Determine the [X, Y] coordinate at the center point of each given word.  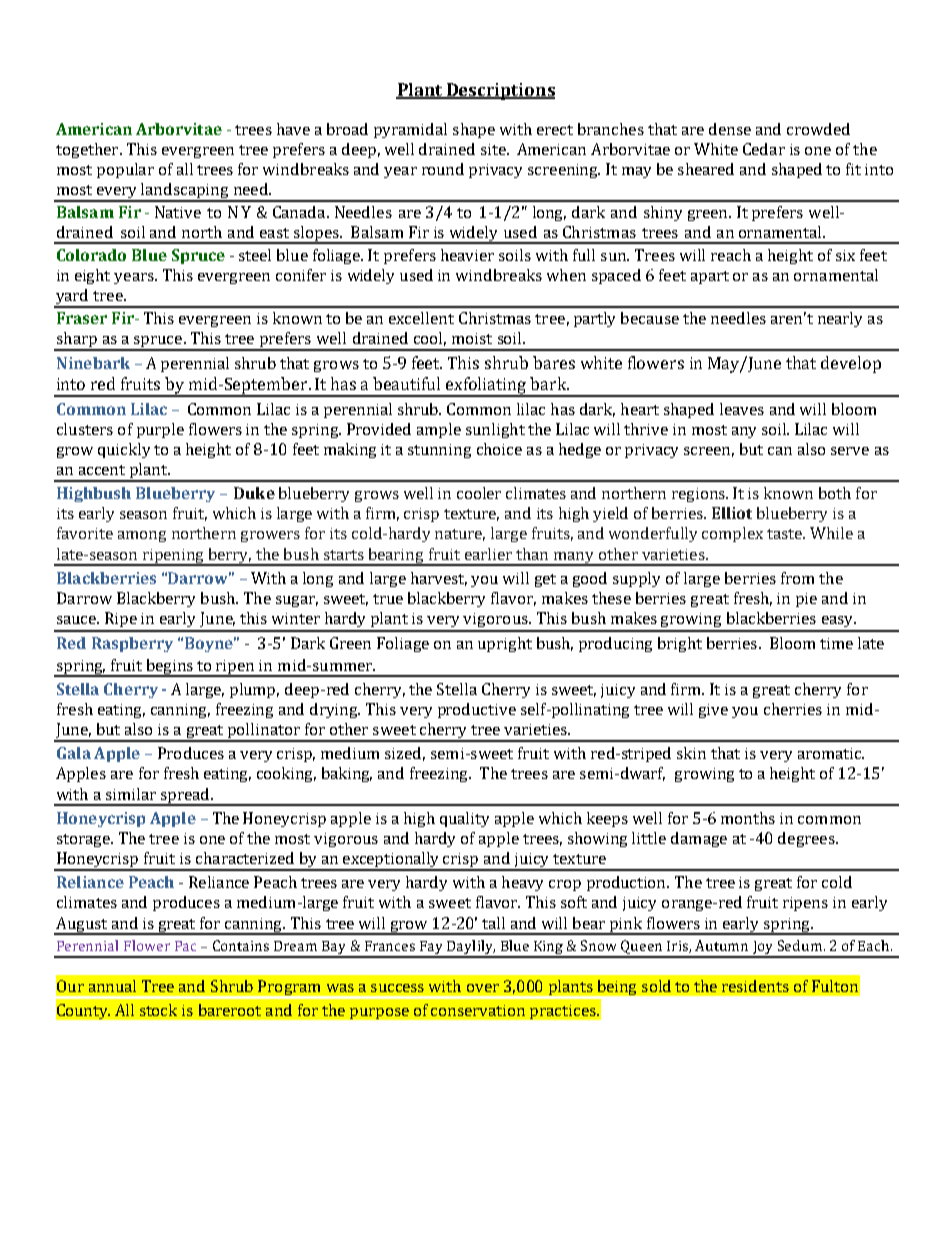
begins [169, 668]
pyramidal [410, 130]
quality [464, 819]
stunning [439, 451]
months [748, 818]
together [88, 150]
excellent [421, 318]
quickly [124, 450]
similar [131, 794]
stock [158, 1010]
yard [72, 298]
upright [505, 644]
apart [710, 277]
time [836, 643]
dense [730, 129]
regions [699, 495]
